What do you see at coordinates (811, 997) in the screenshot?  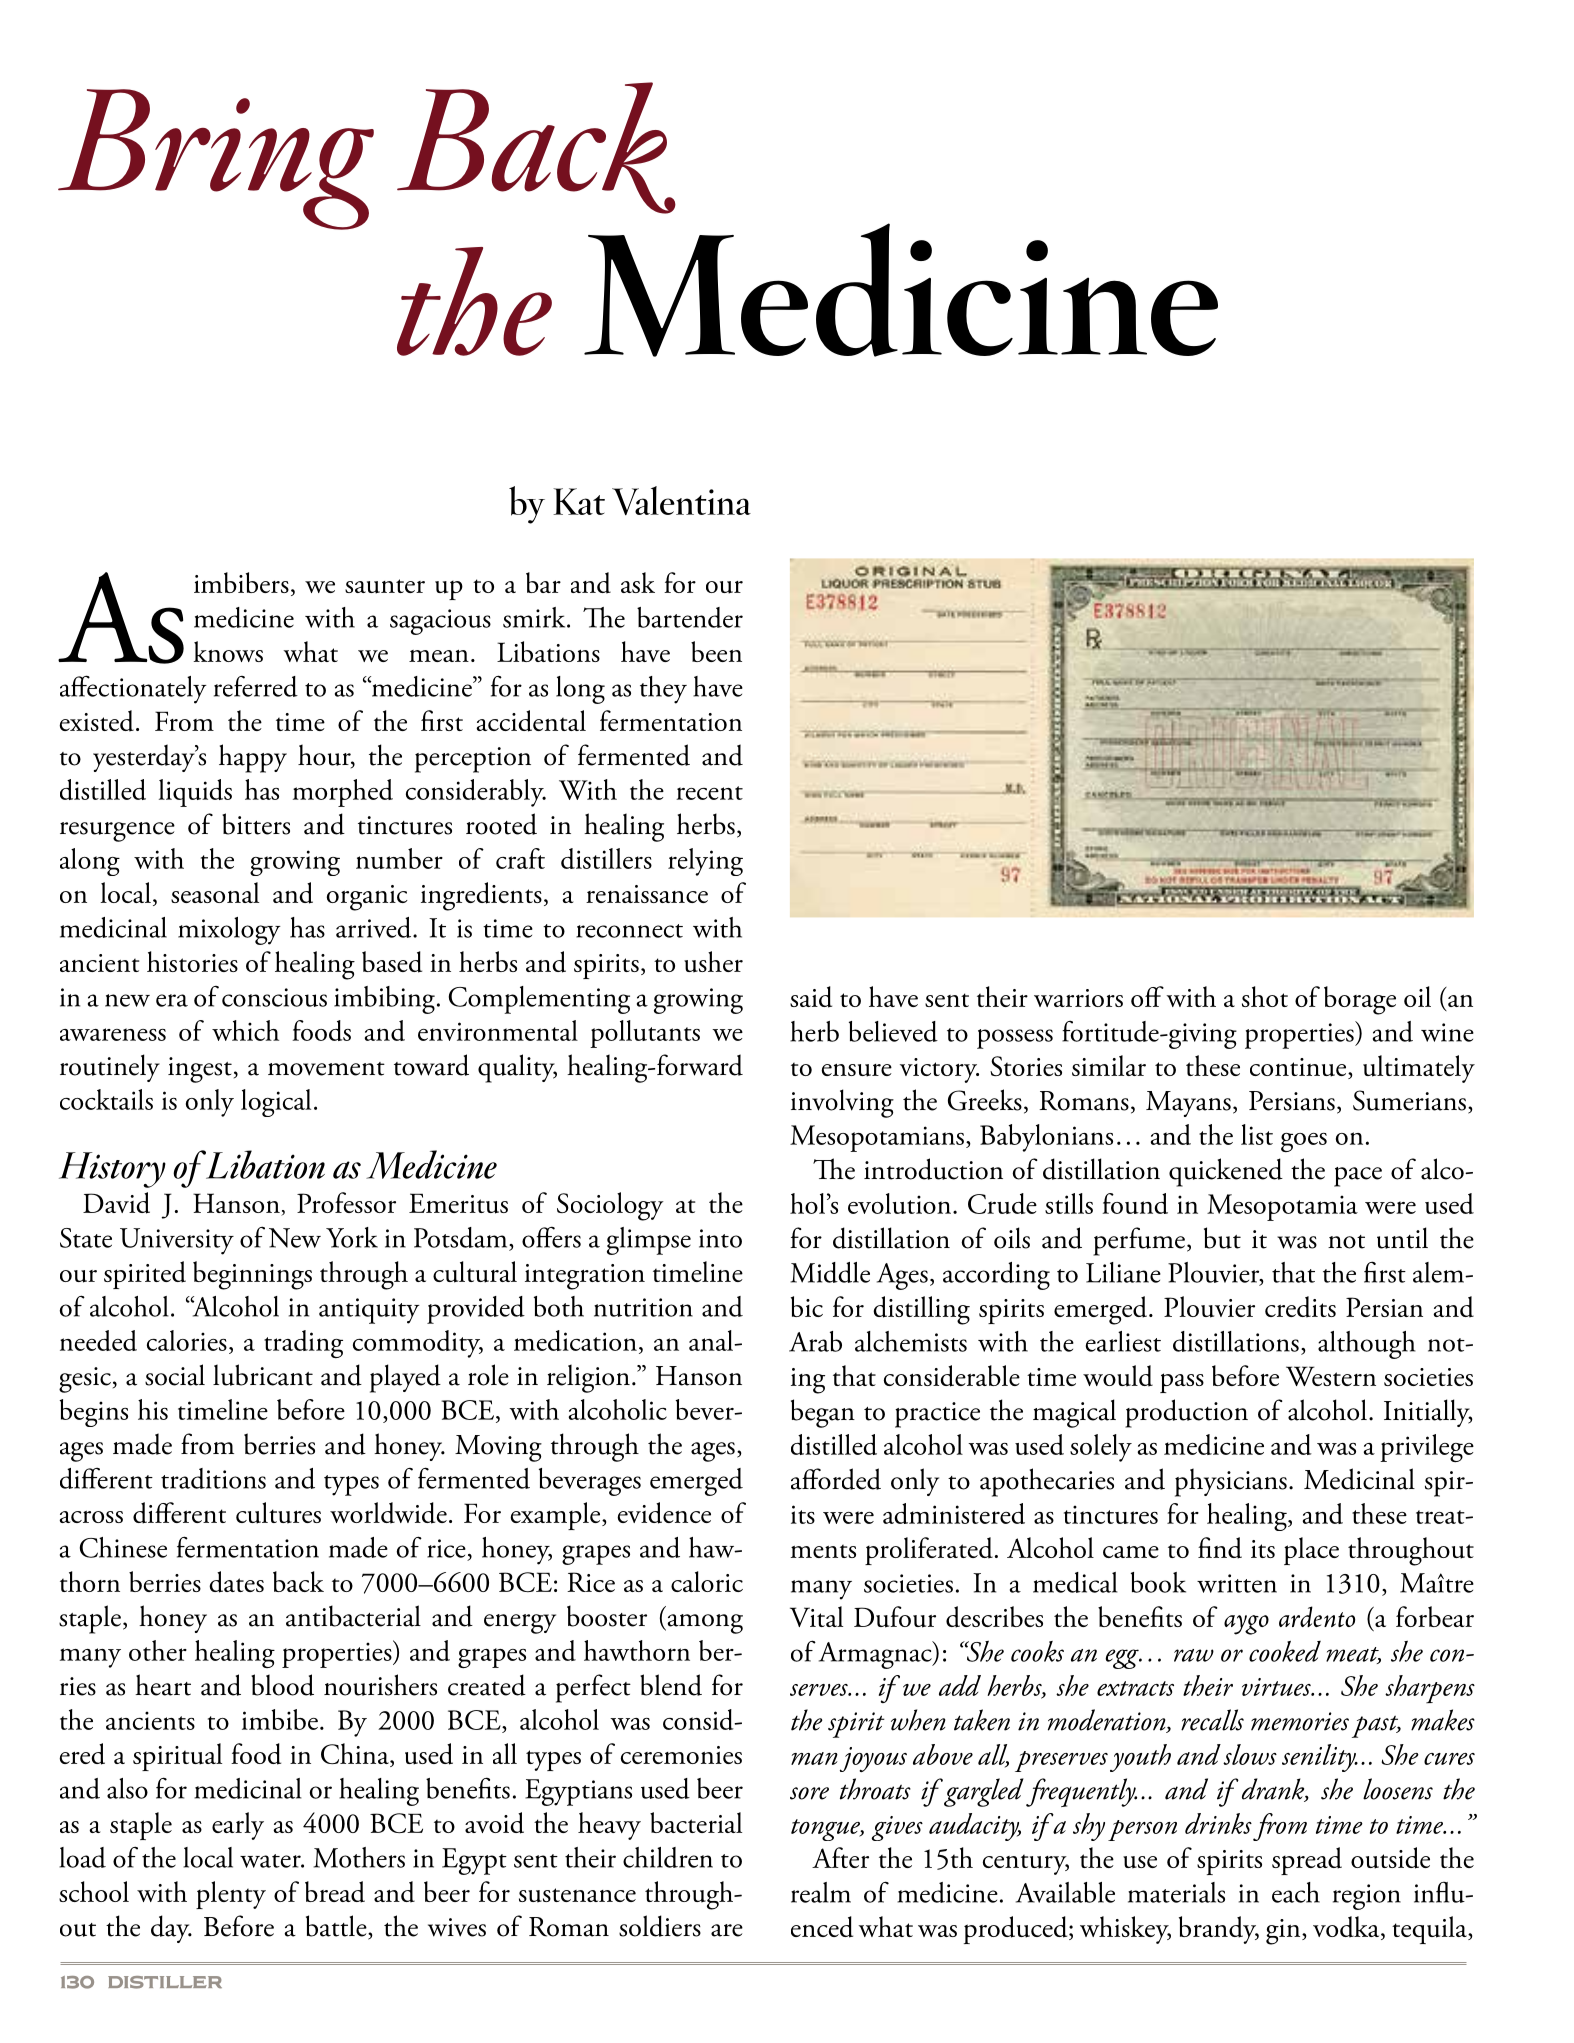 I see `said` at bounding box center [811, 997].
